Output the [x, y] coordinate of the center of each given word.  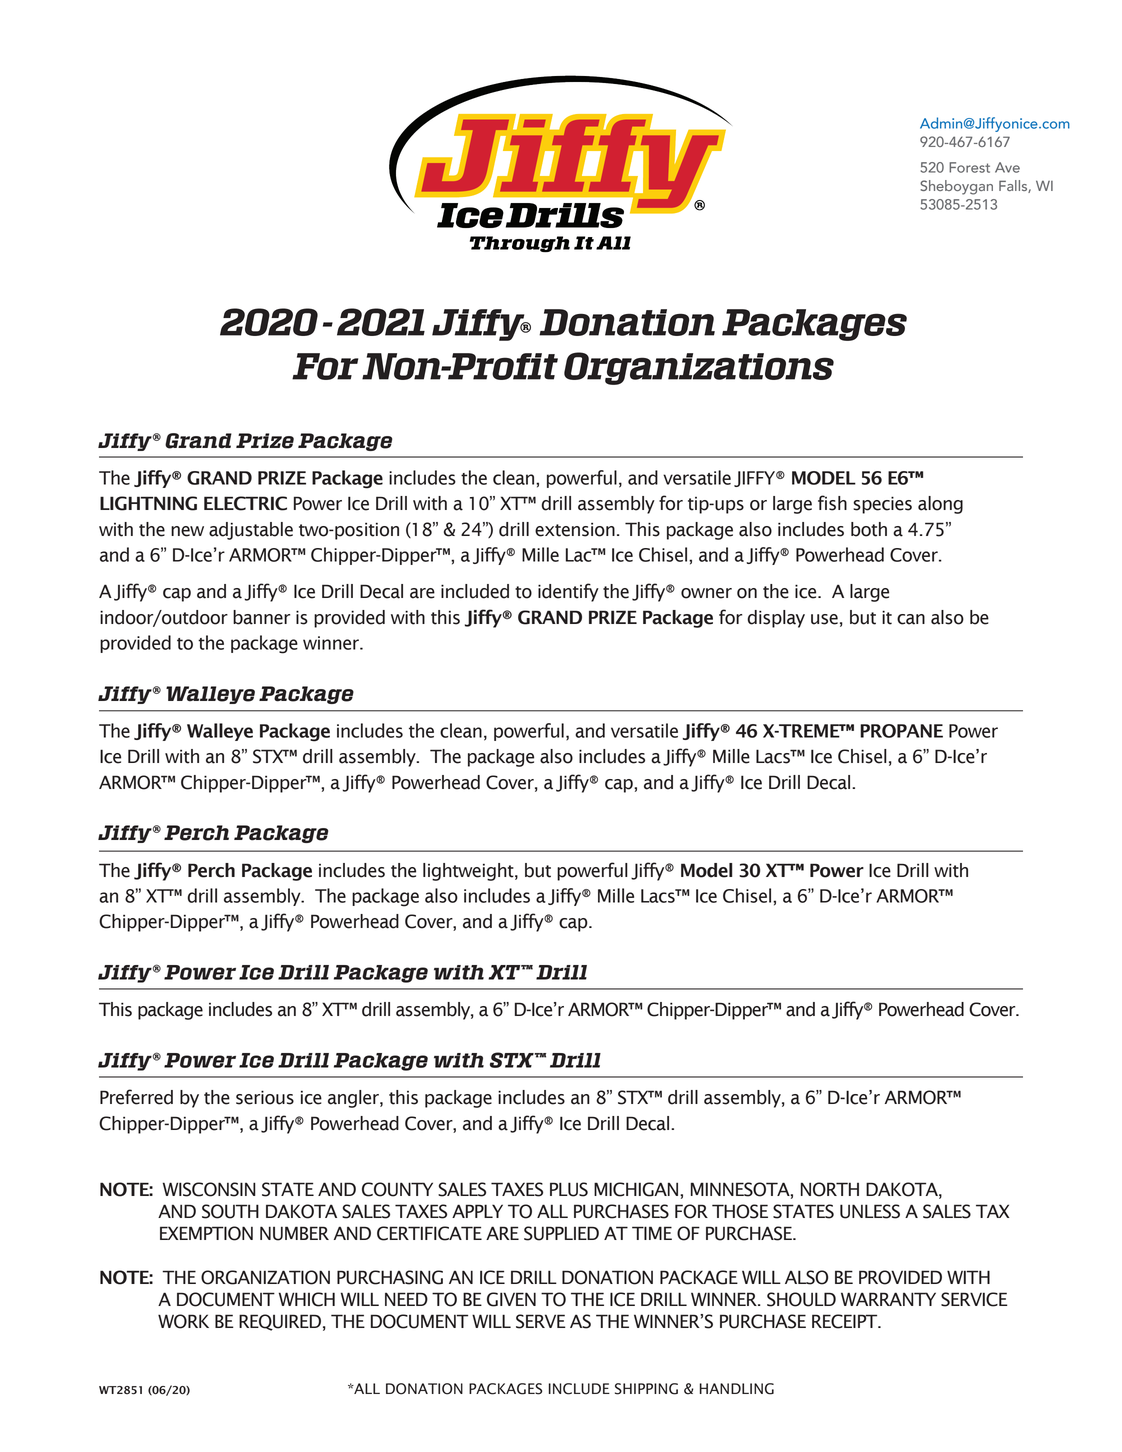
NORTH [830, 1189]
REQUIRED [280, 1322]
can [911, 619]
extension [575, 530]
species [882, 505]
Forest [969, 167]
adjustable [251, 531]
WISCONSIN [209, 1189]
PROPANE [901, 731]
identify [568, 592]
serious [265, 1097]
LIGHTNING [148, 503]
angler [354, 1099]
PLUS [569, 1189]
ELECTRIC [245, 503]
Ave [1007, 167]
